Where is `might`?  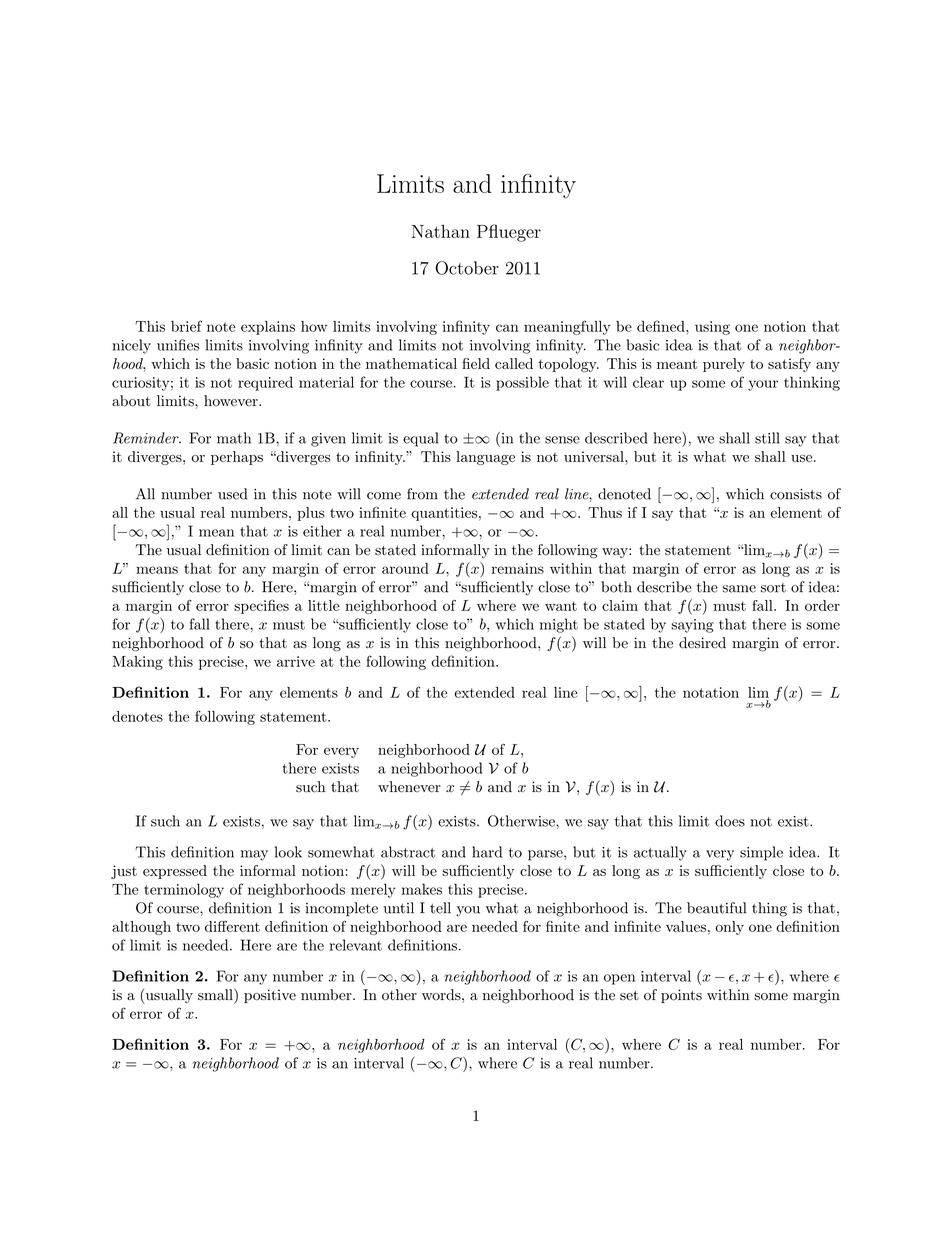 might is located at coordinates (559, 625).
